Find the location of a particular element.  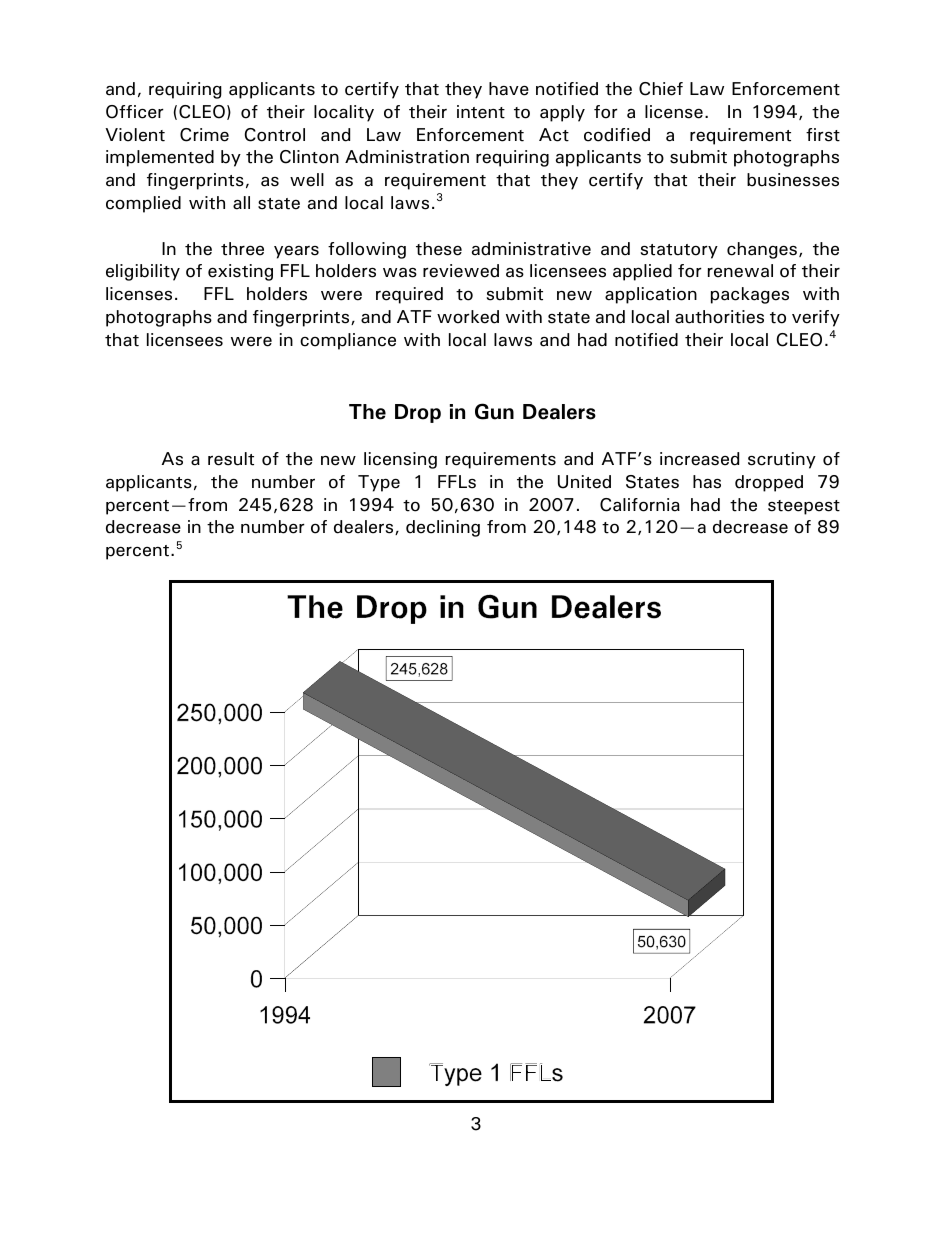

changes is located at coordinates (762, 250).
